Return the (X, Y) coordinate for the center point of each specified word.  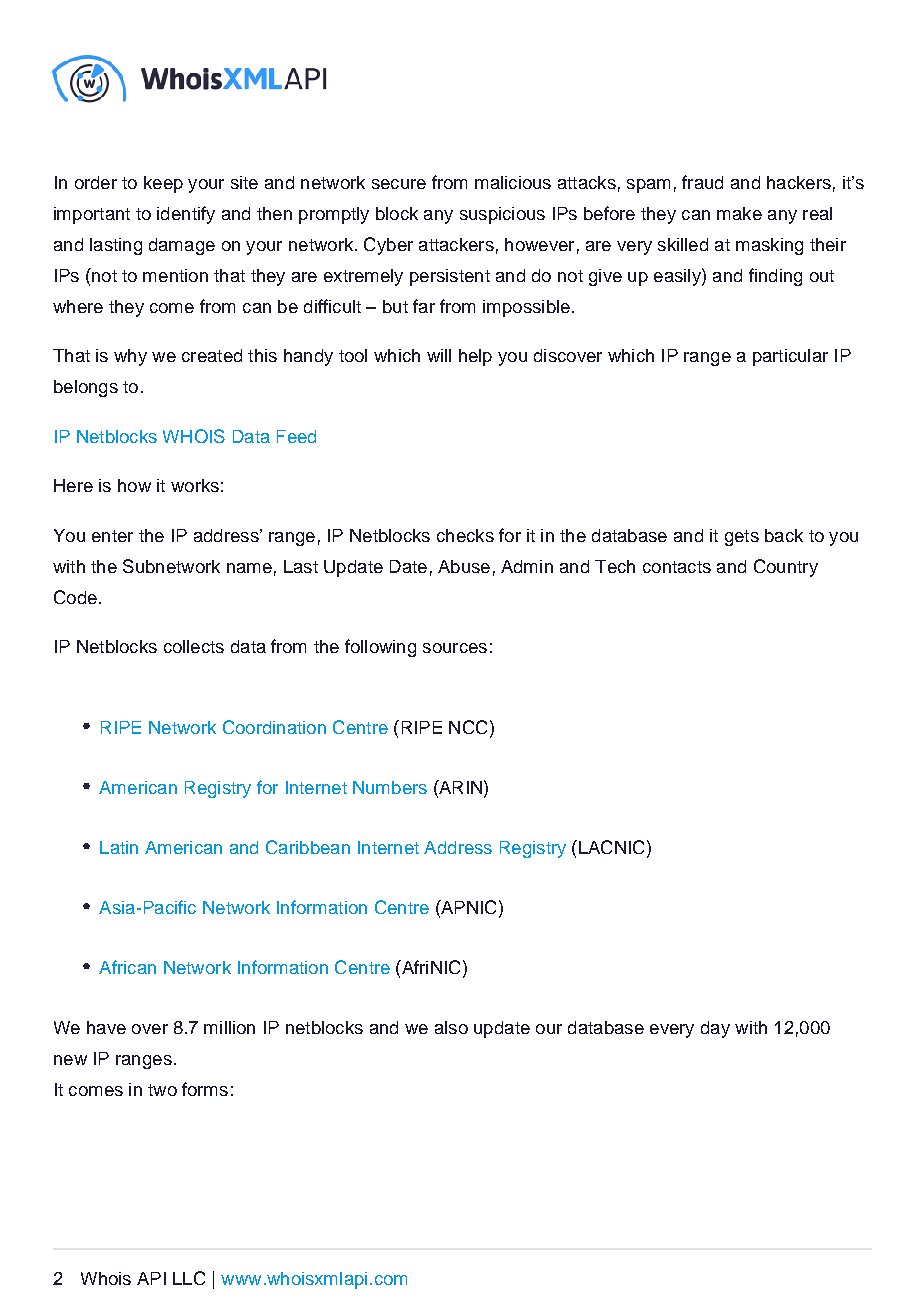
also (451, 1027)
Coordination (274, 727)
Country (786, 568)
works (195, 485)
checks (465, 535)
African (127, 967)
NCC (468, 727)
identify (186, 215)
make (739, 213)
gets (742, 538)
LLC (189, 1278)
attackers (456, 244)
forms (205, 1089)
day (715, 1029)
